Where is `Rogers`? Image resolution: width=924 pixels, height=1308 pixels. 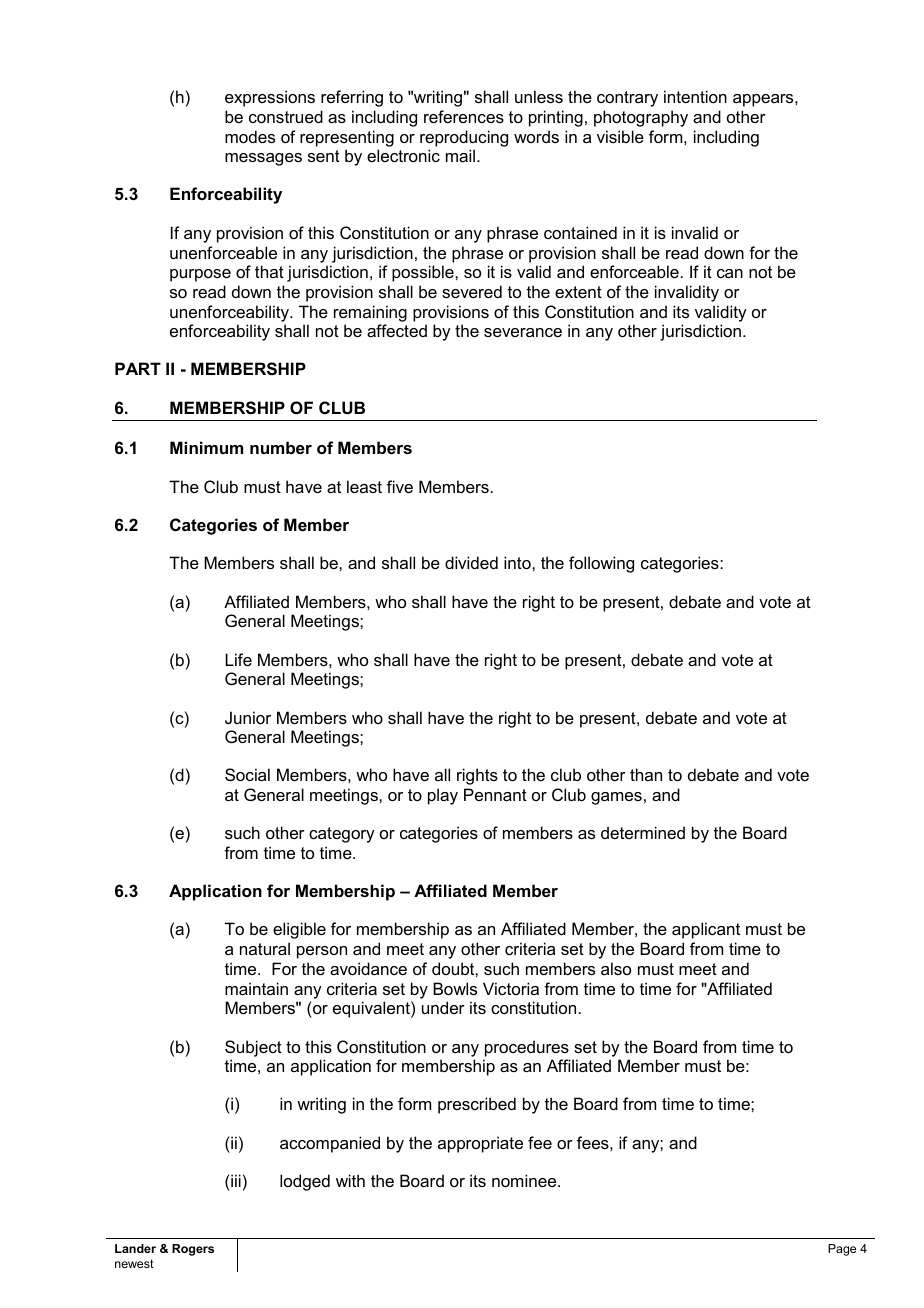 Rogers is located at coordinates (193, 1250).
